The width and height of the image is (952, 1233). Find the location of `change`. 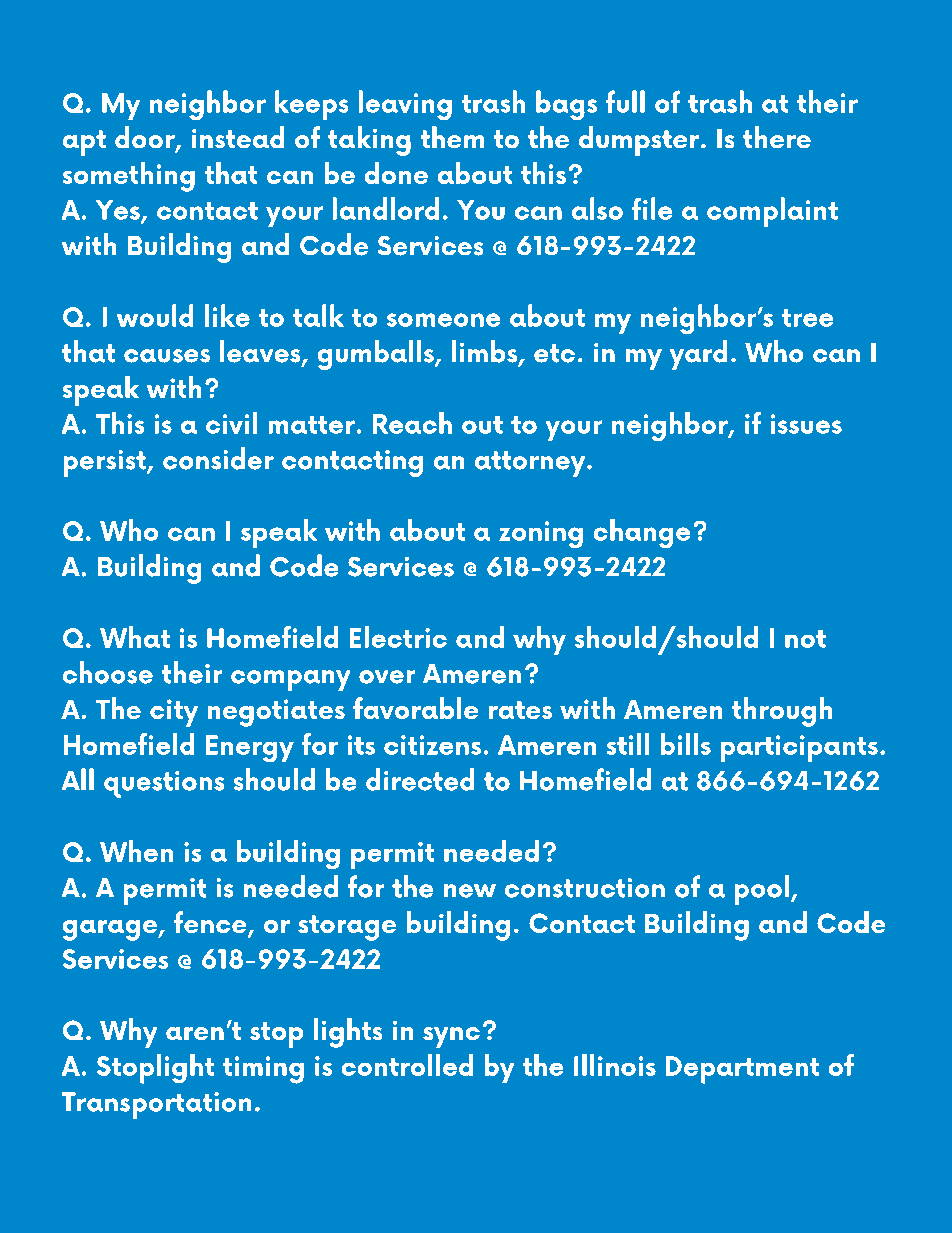

change is located at coordinates (642, 533).
